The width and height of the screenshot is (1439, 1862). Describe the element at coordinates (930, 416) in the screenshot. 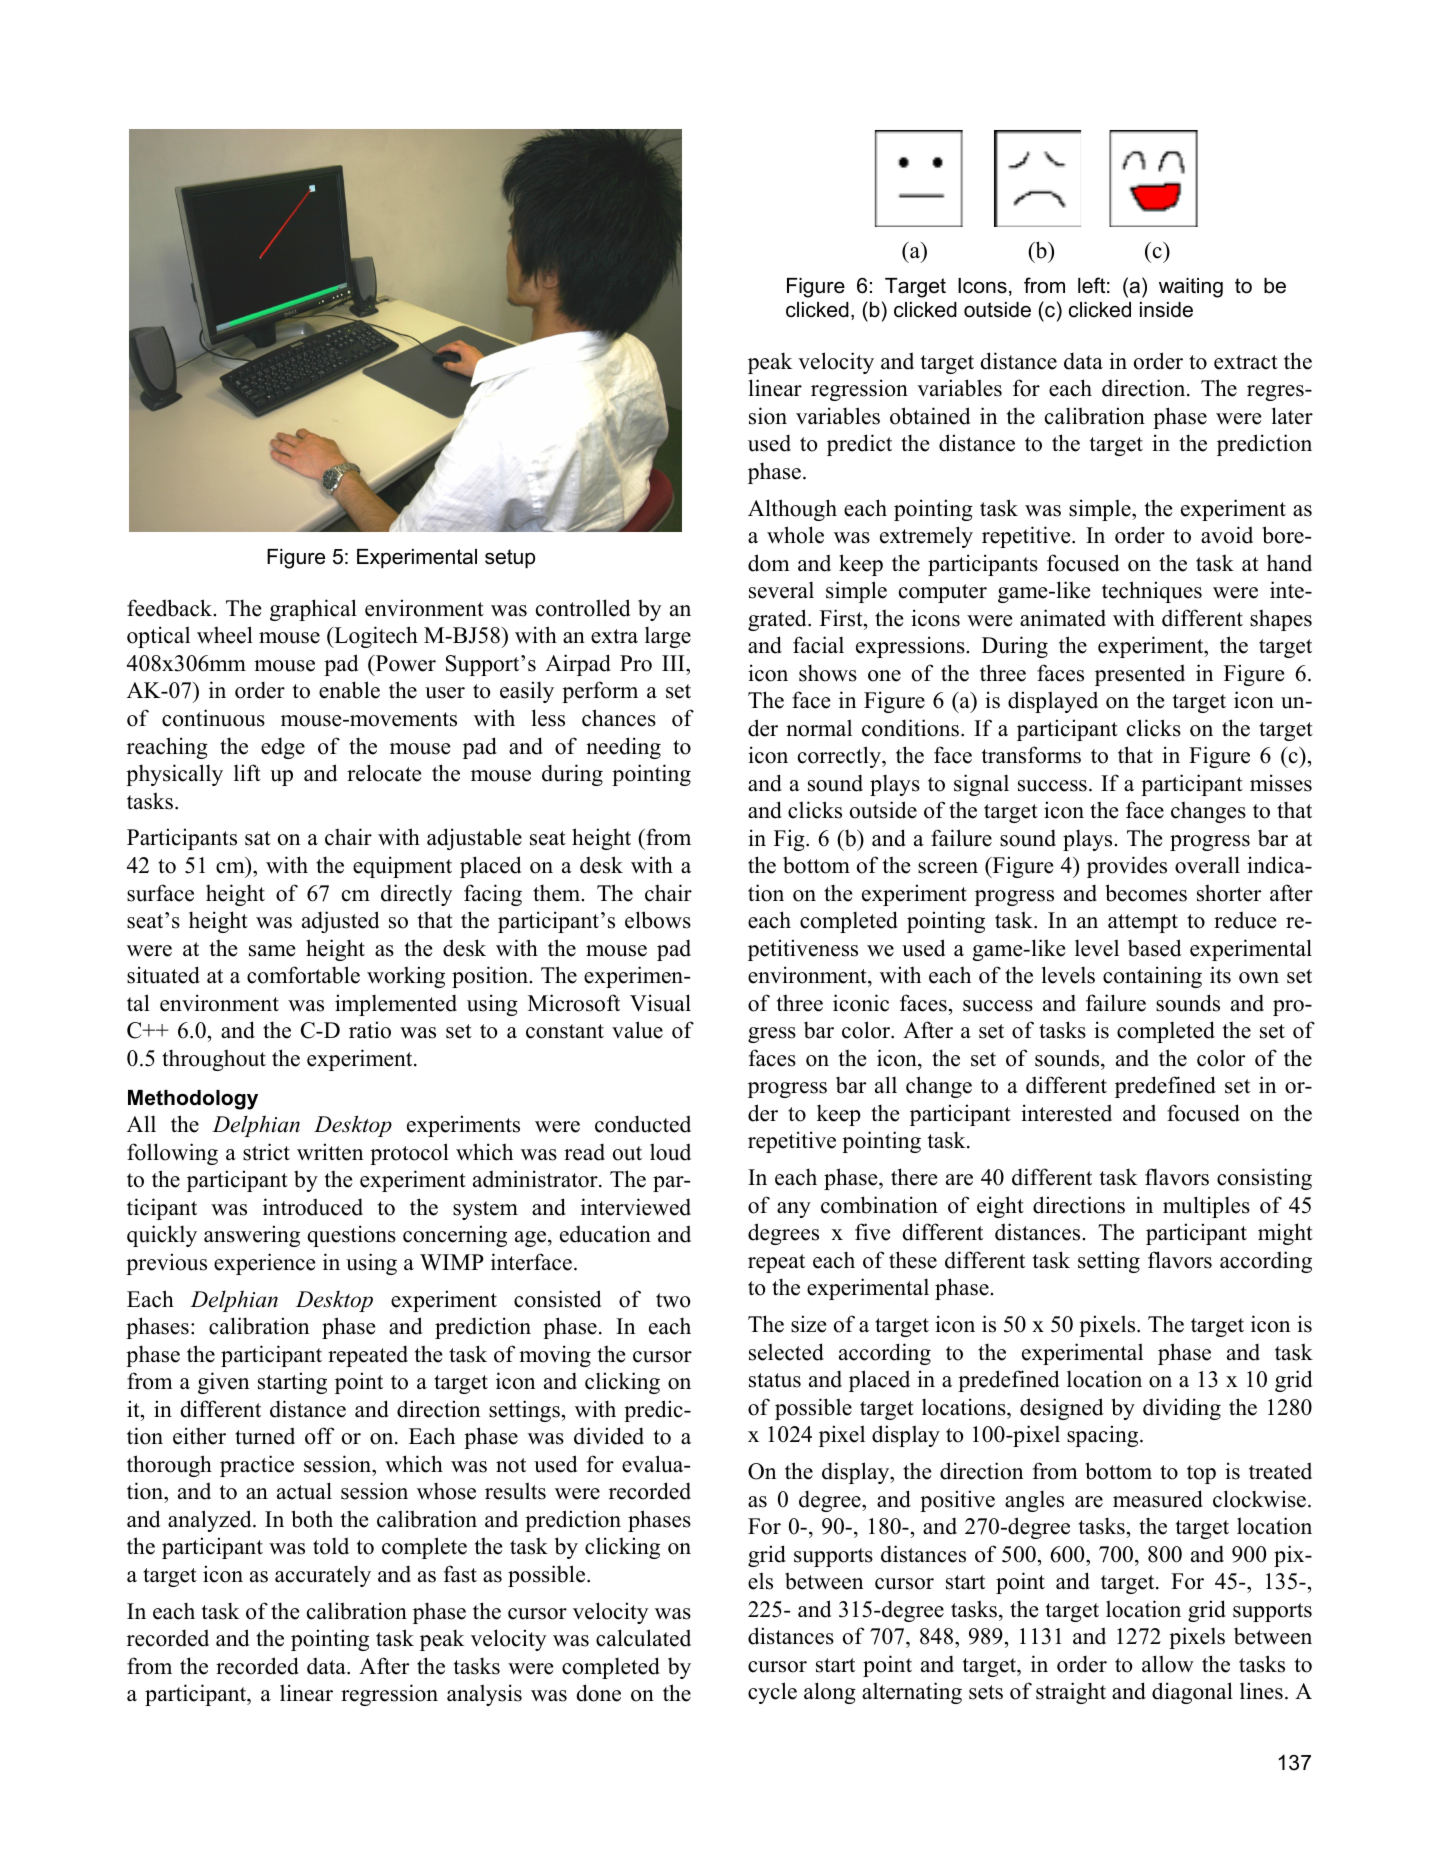

I see `obtained` at that location.
